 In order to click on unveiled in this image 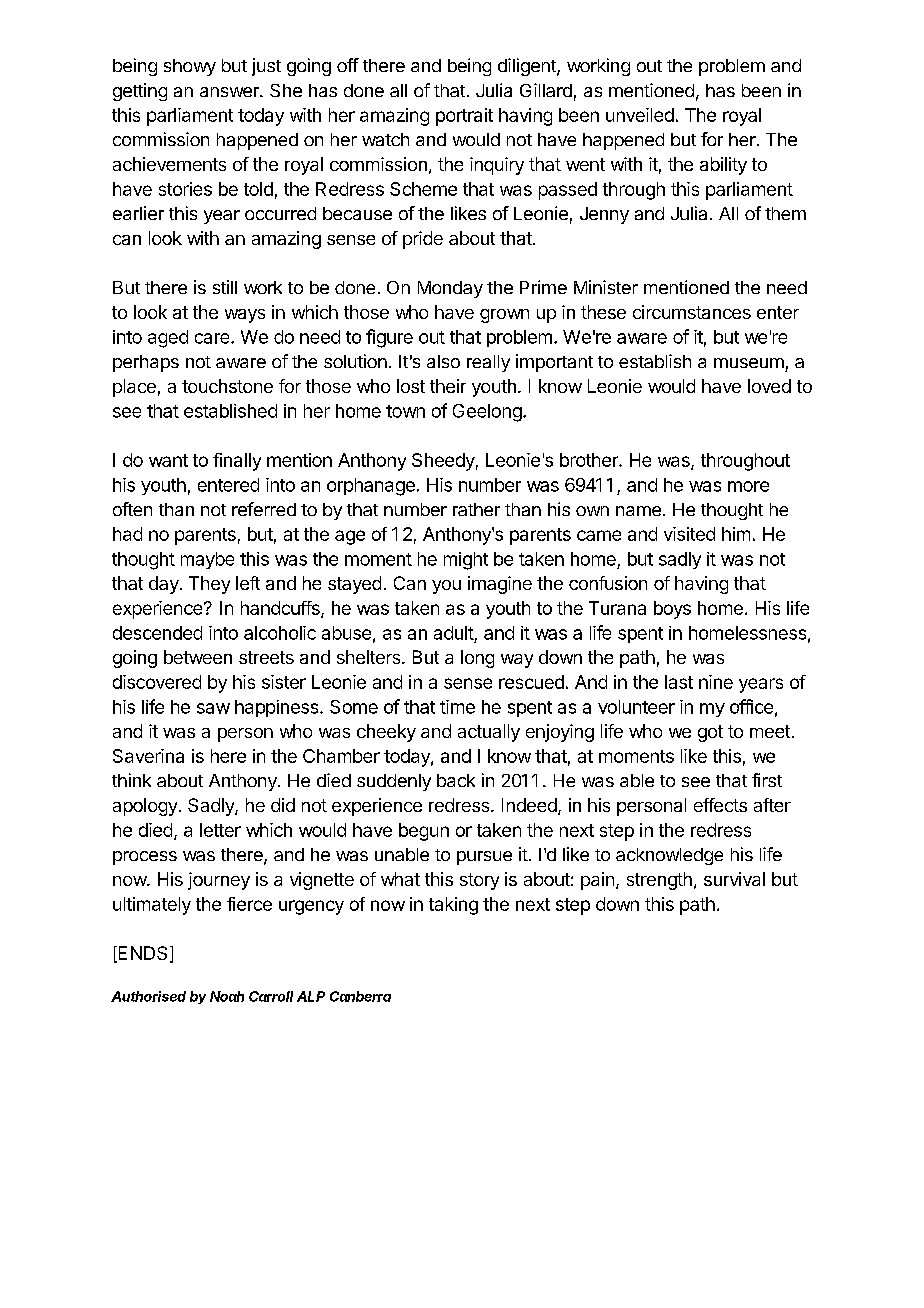, I will do `click(640, 115)`.
